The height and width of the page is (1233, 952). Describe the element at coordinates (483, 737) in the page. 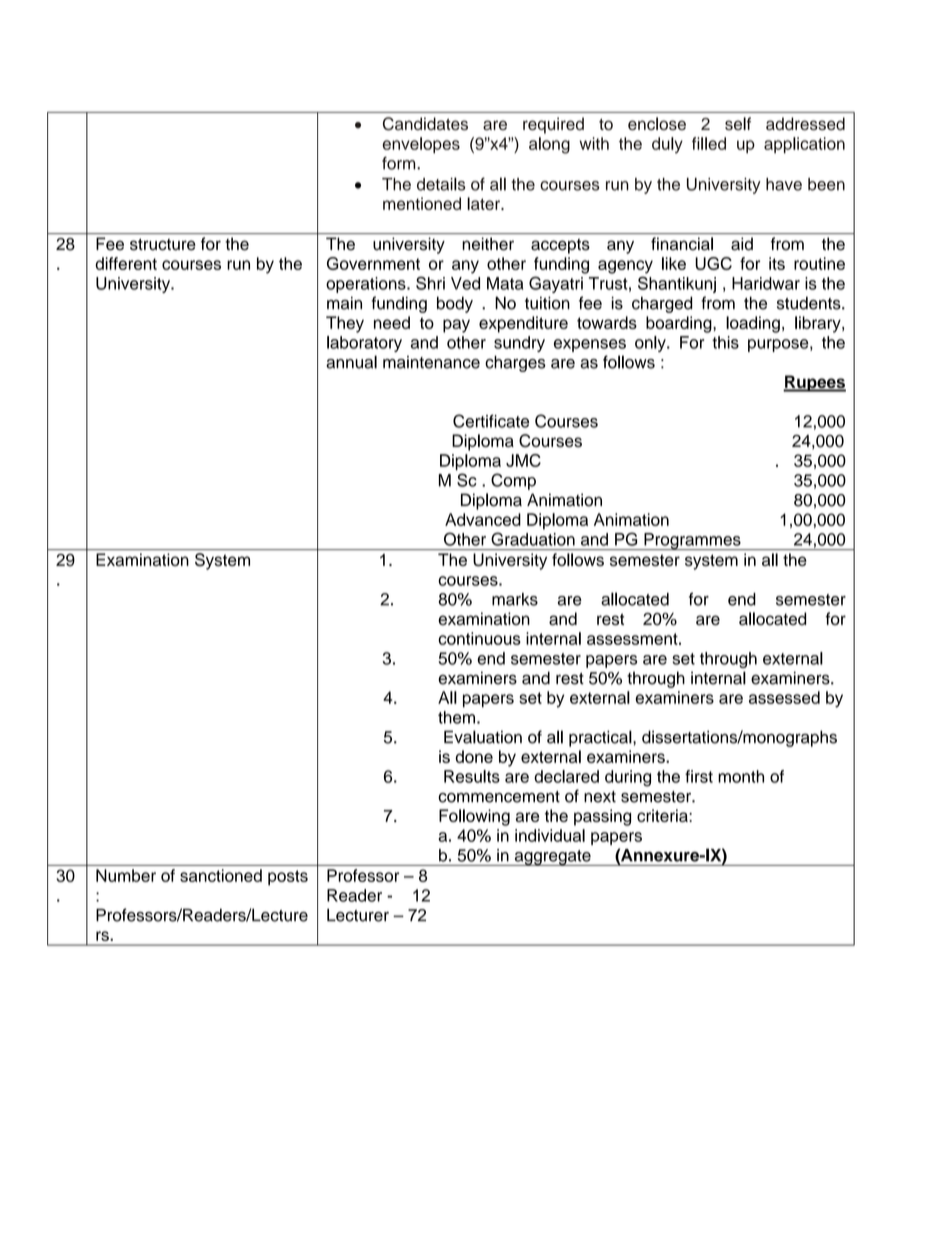

I see `Evaluation` at that location.
